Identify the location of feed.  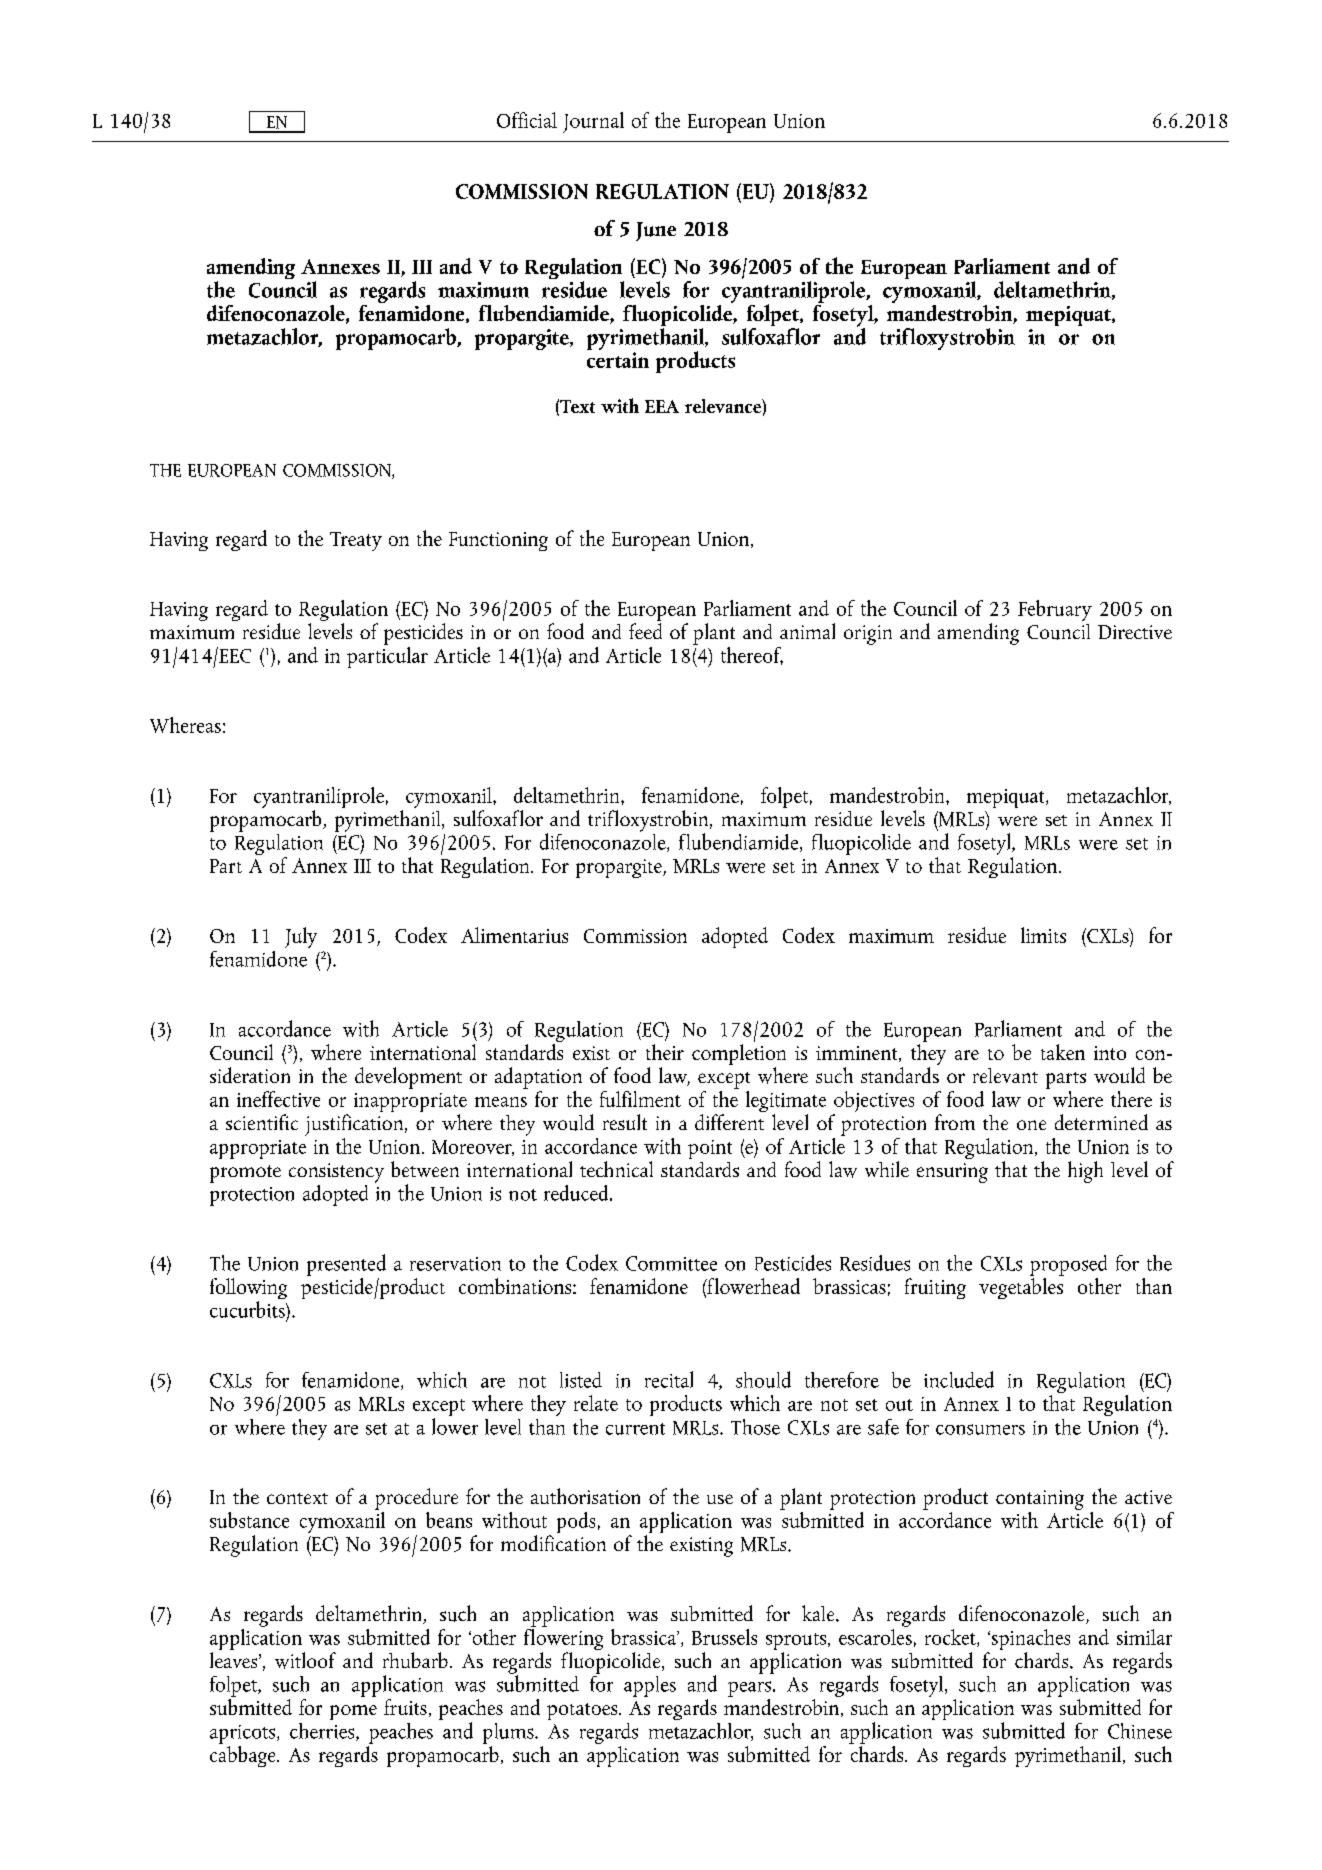
(645, 629).
